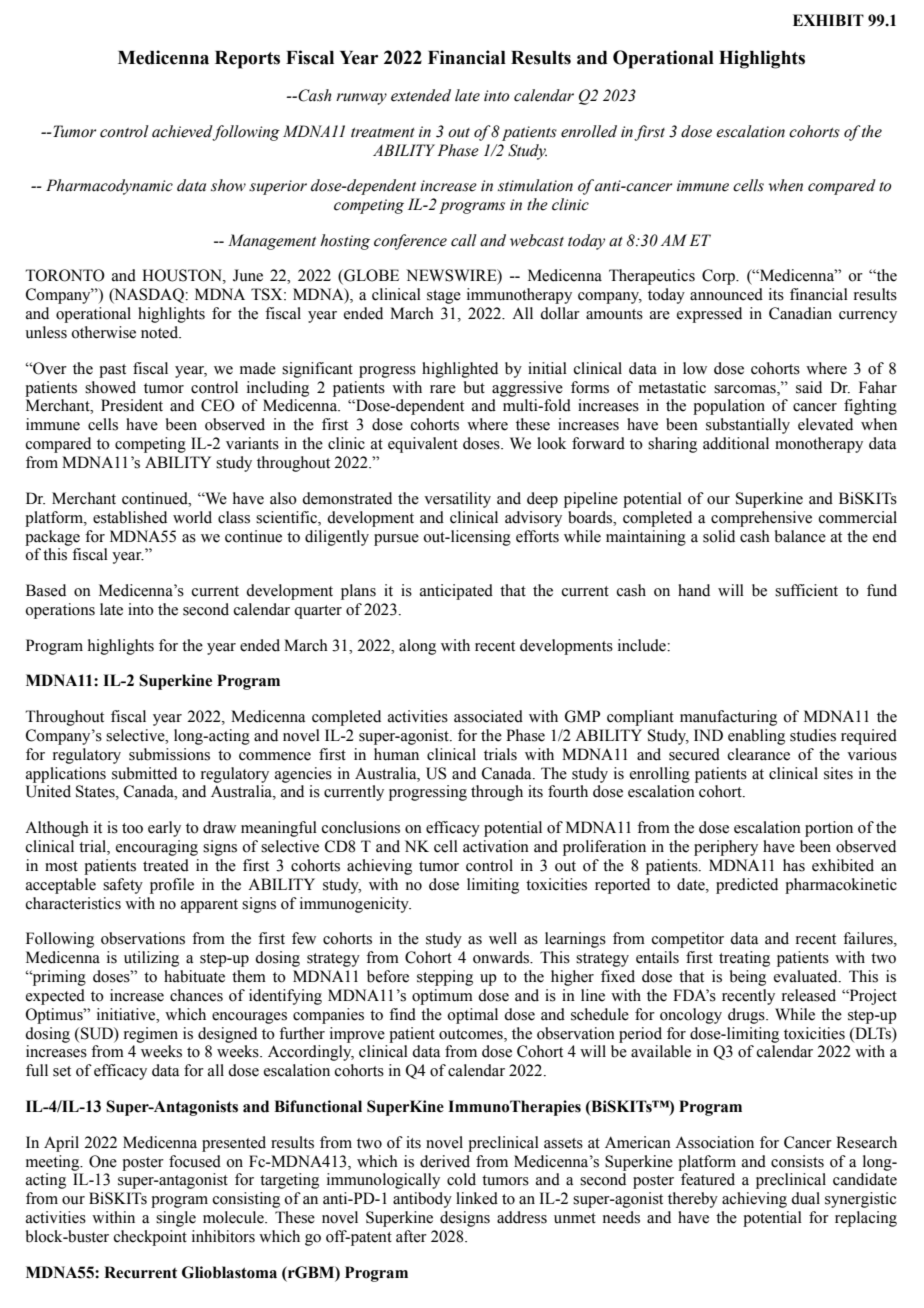 Image resolution: width=924 pixels, height=1308 pixels. What do you see at coordinates (457, 500) in the page?
I see `versatility` at bounding box center [457, 500].
